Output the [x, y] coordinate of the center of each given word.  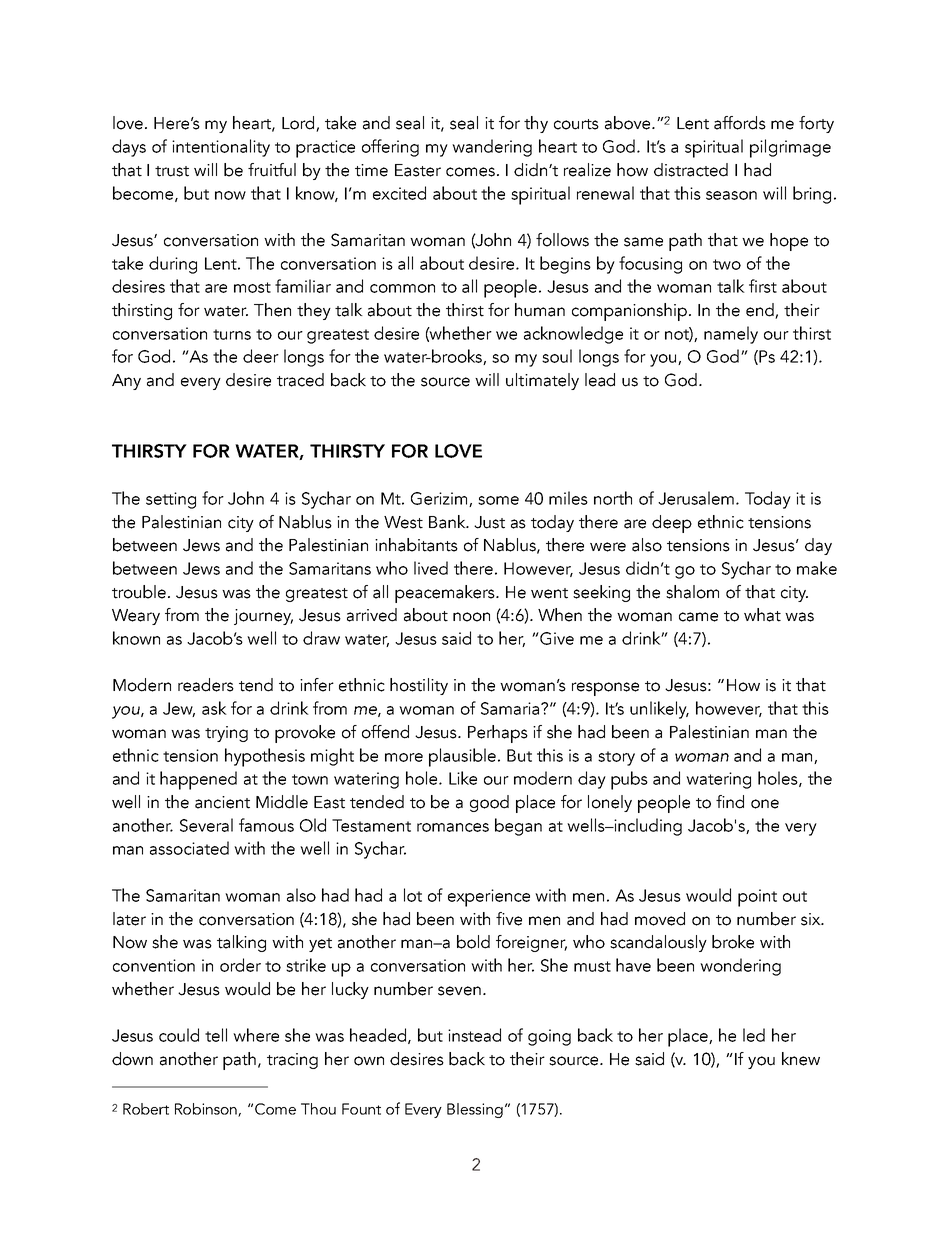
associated [189, 848]
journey [263, 617]
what [762, 615]
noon [471, 617]
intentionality [221, 148]
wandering [492, 148]
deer [261, 356]
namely [731, 335]
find [730, 802]
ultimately [542, 381]
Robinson [207, 1110]
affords [740, 123]
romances [453, 827]
